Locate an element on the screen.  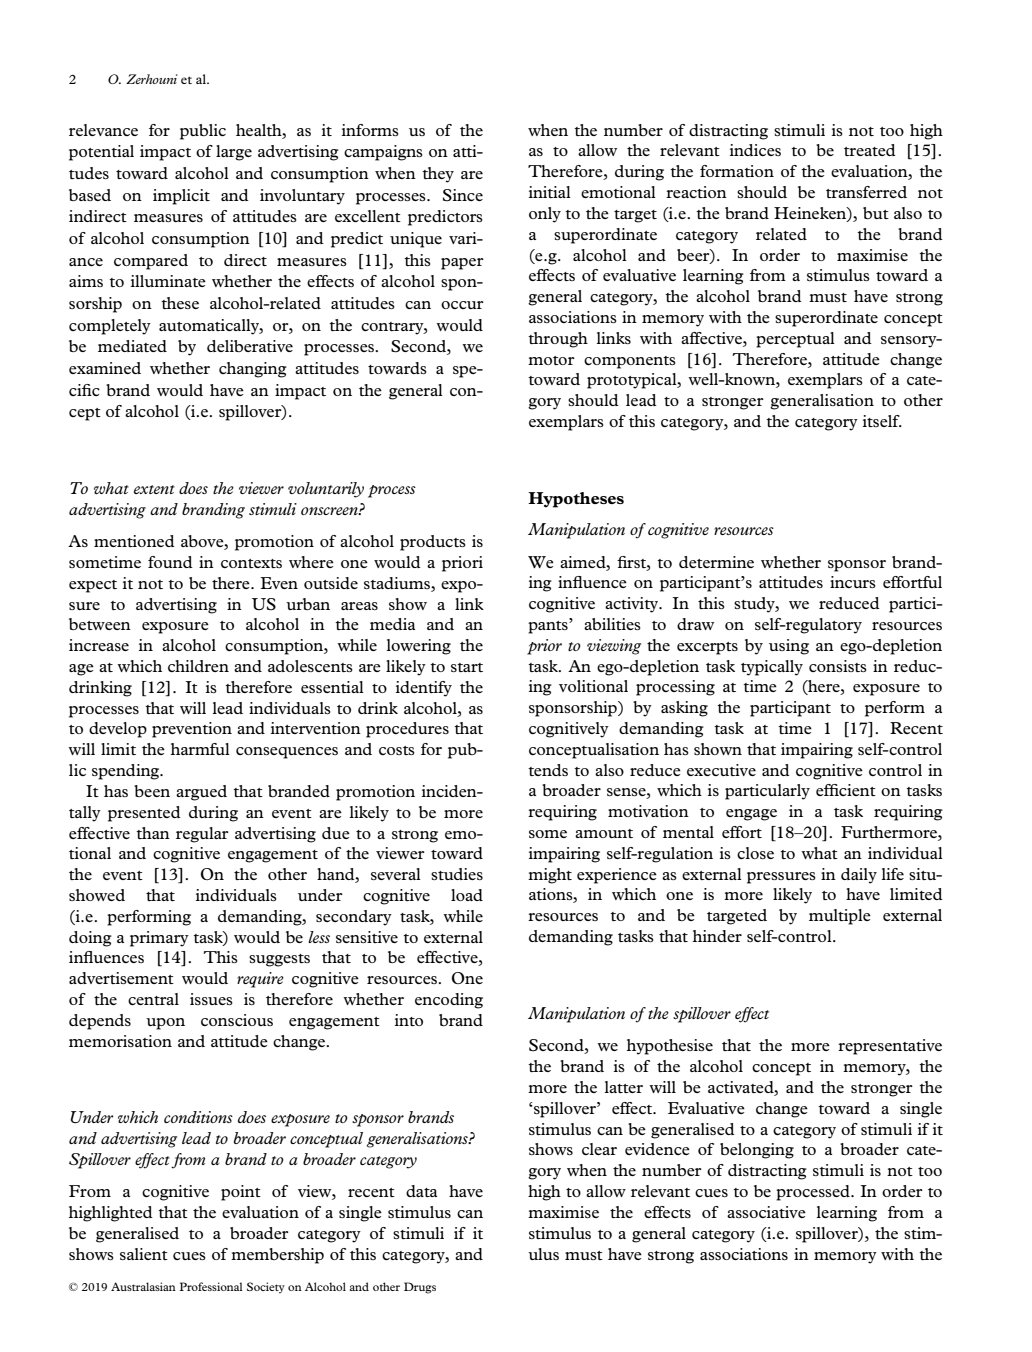
regular is located at coordinates (202, 835).
